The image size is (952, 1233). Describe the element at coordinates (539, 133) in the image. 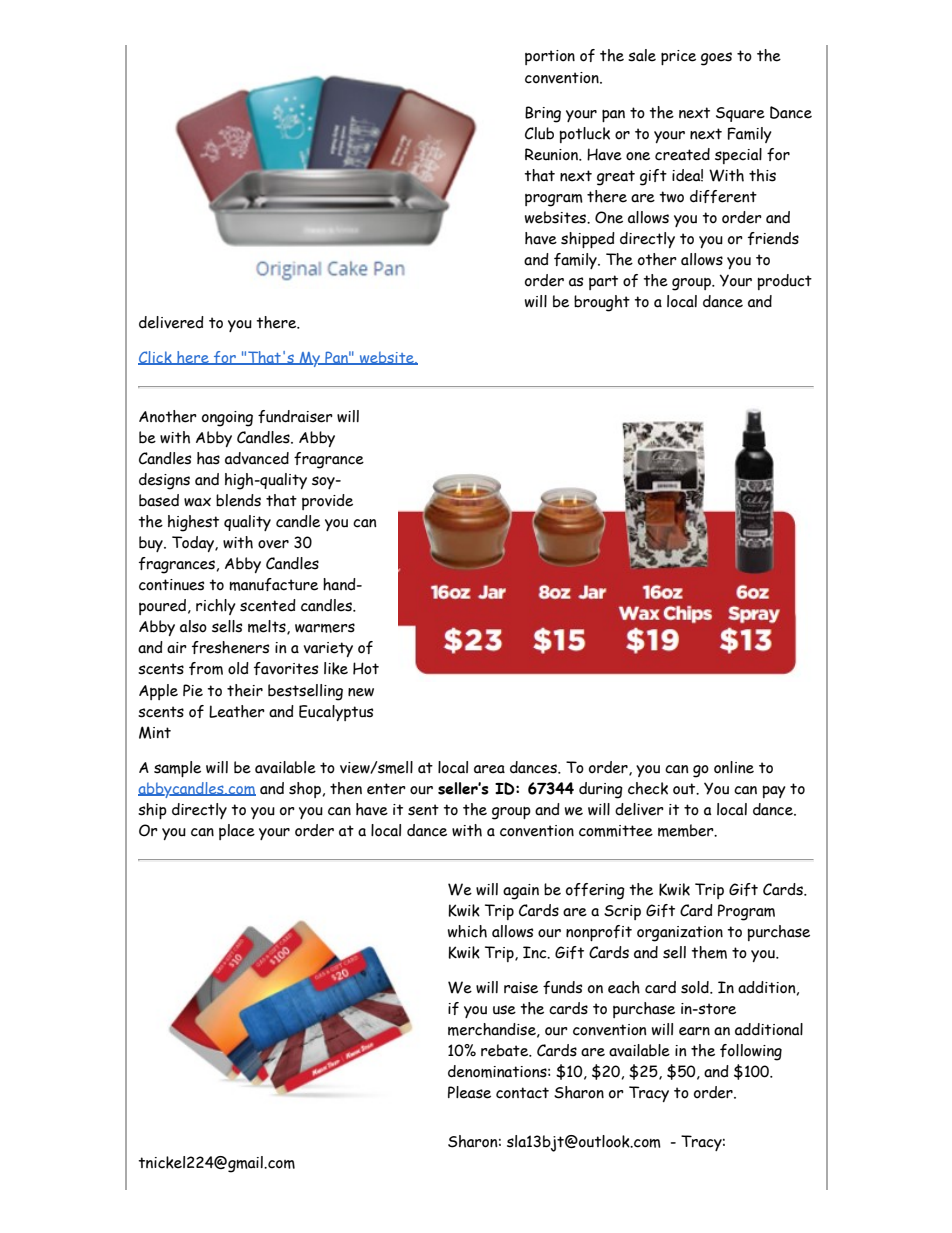

I see `Club` at that location.
